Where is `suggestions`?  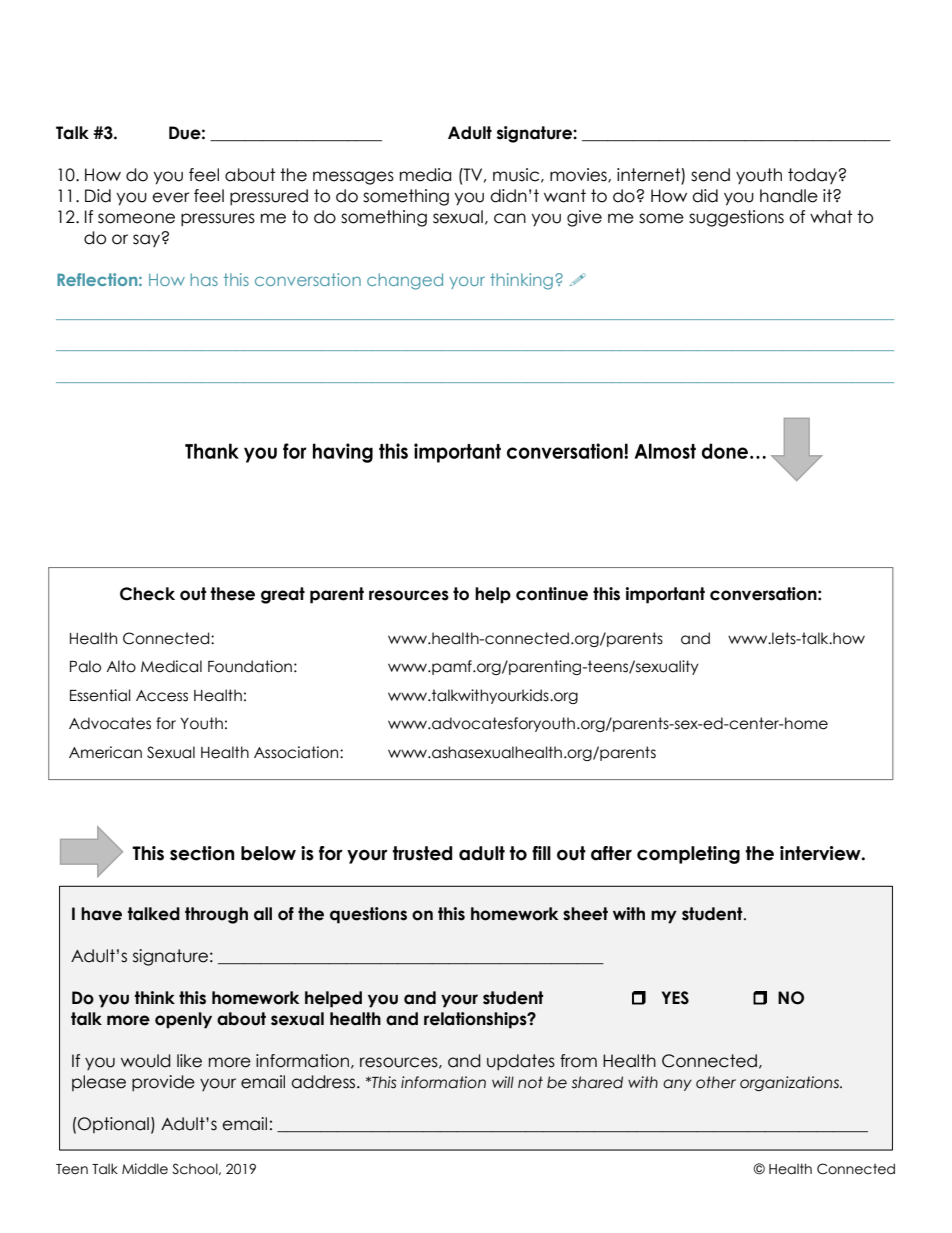
suggestions is located at coordinates (736, 218).
